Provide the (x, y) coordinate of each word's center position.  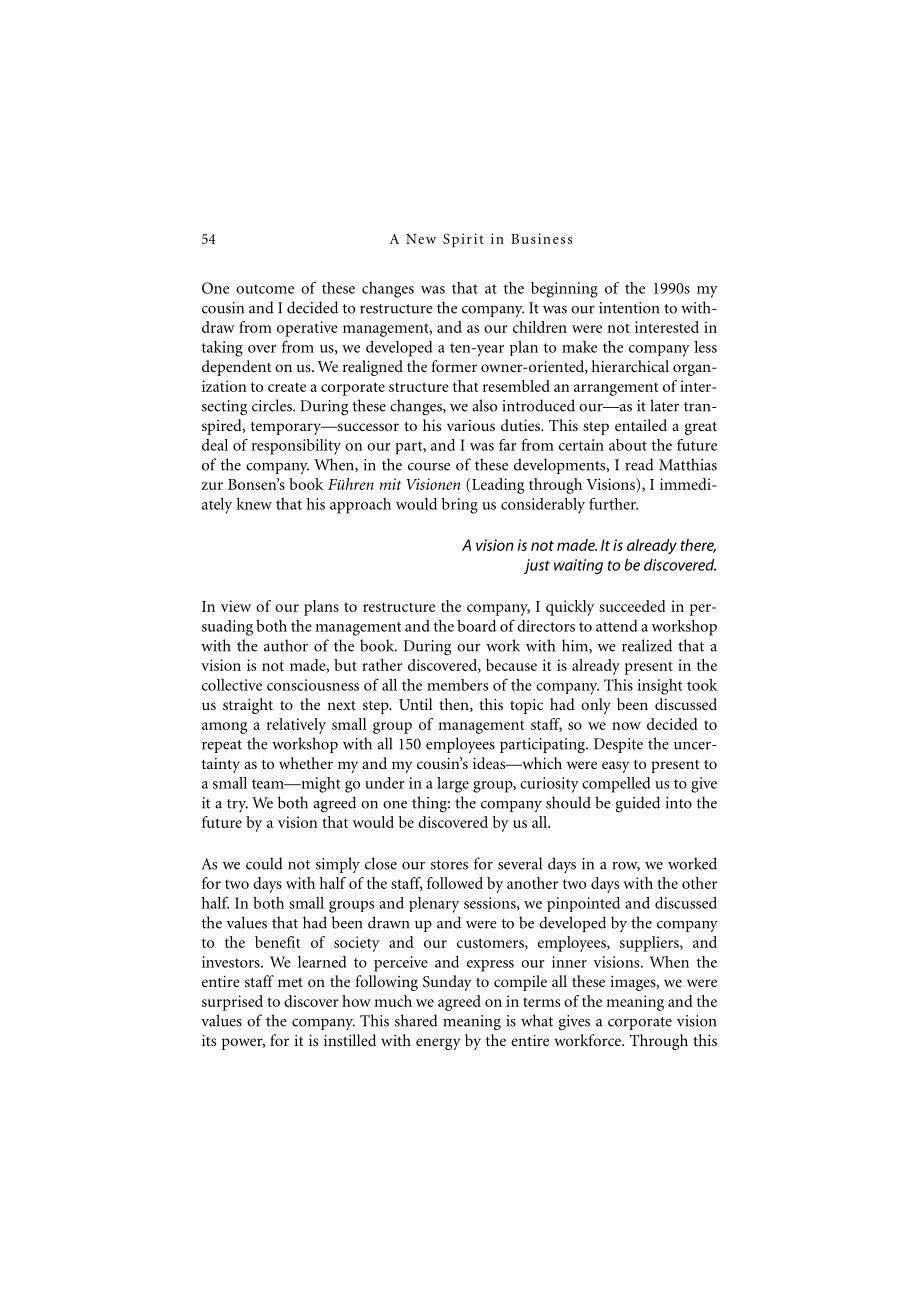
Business (541, 238)
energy (438, 1044)
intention (629, 308)
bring (460, 506)
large (453, 785)
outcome (265, 289)
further (613, 503)
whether (306, 763)
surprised (232, 1003)
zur (212, 486)
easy (615, 767)
